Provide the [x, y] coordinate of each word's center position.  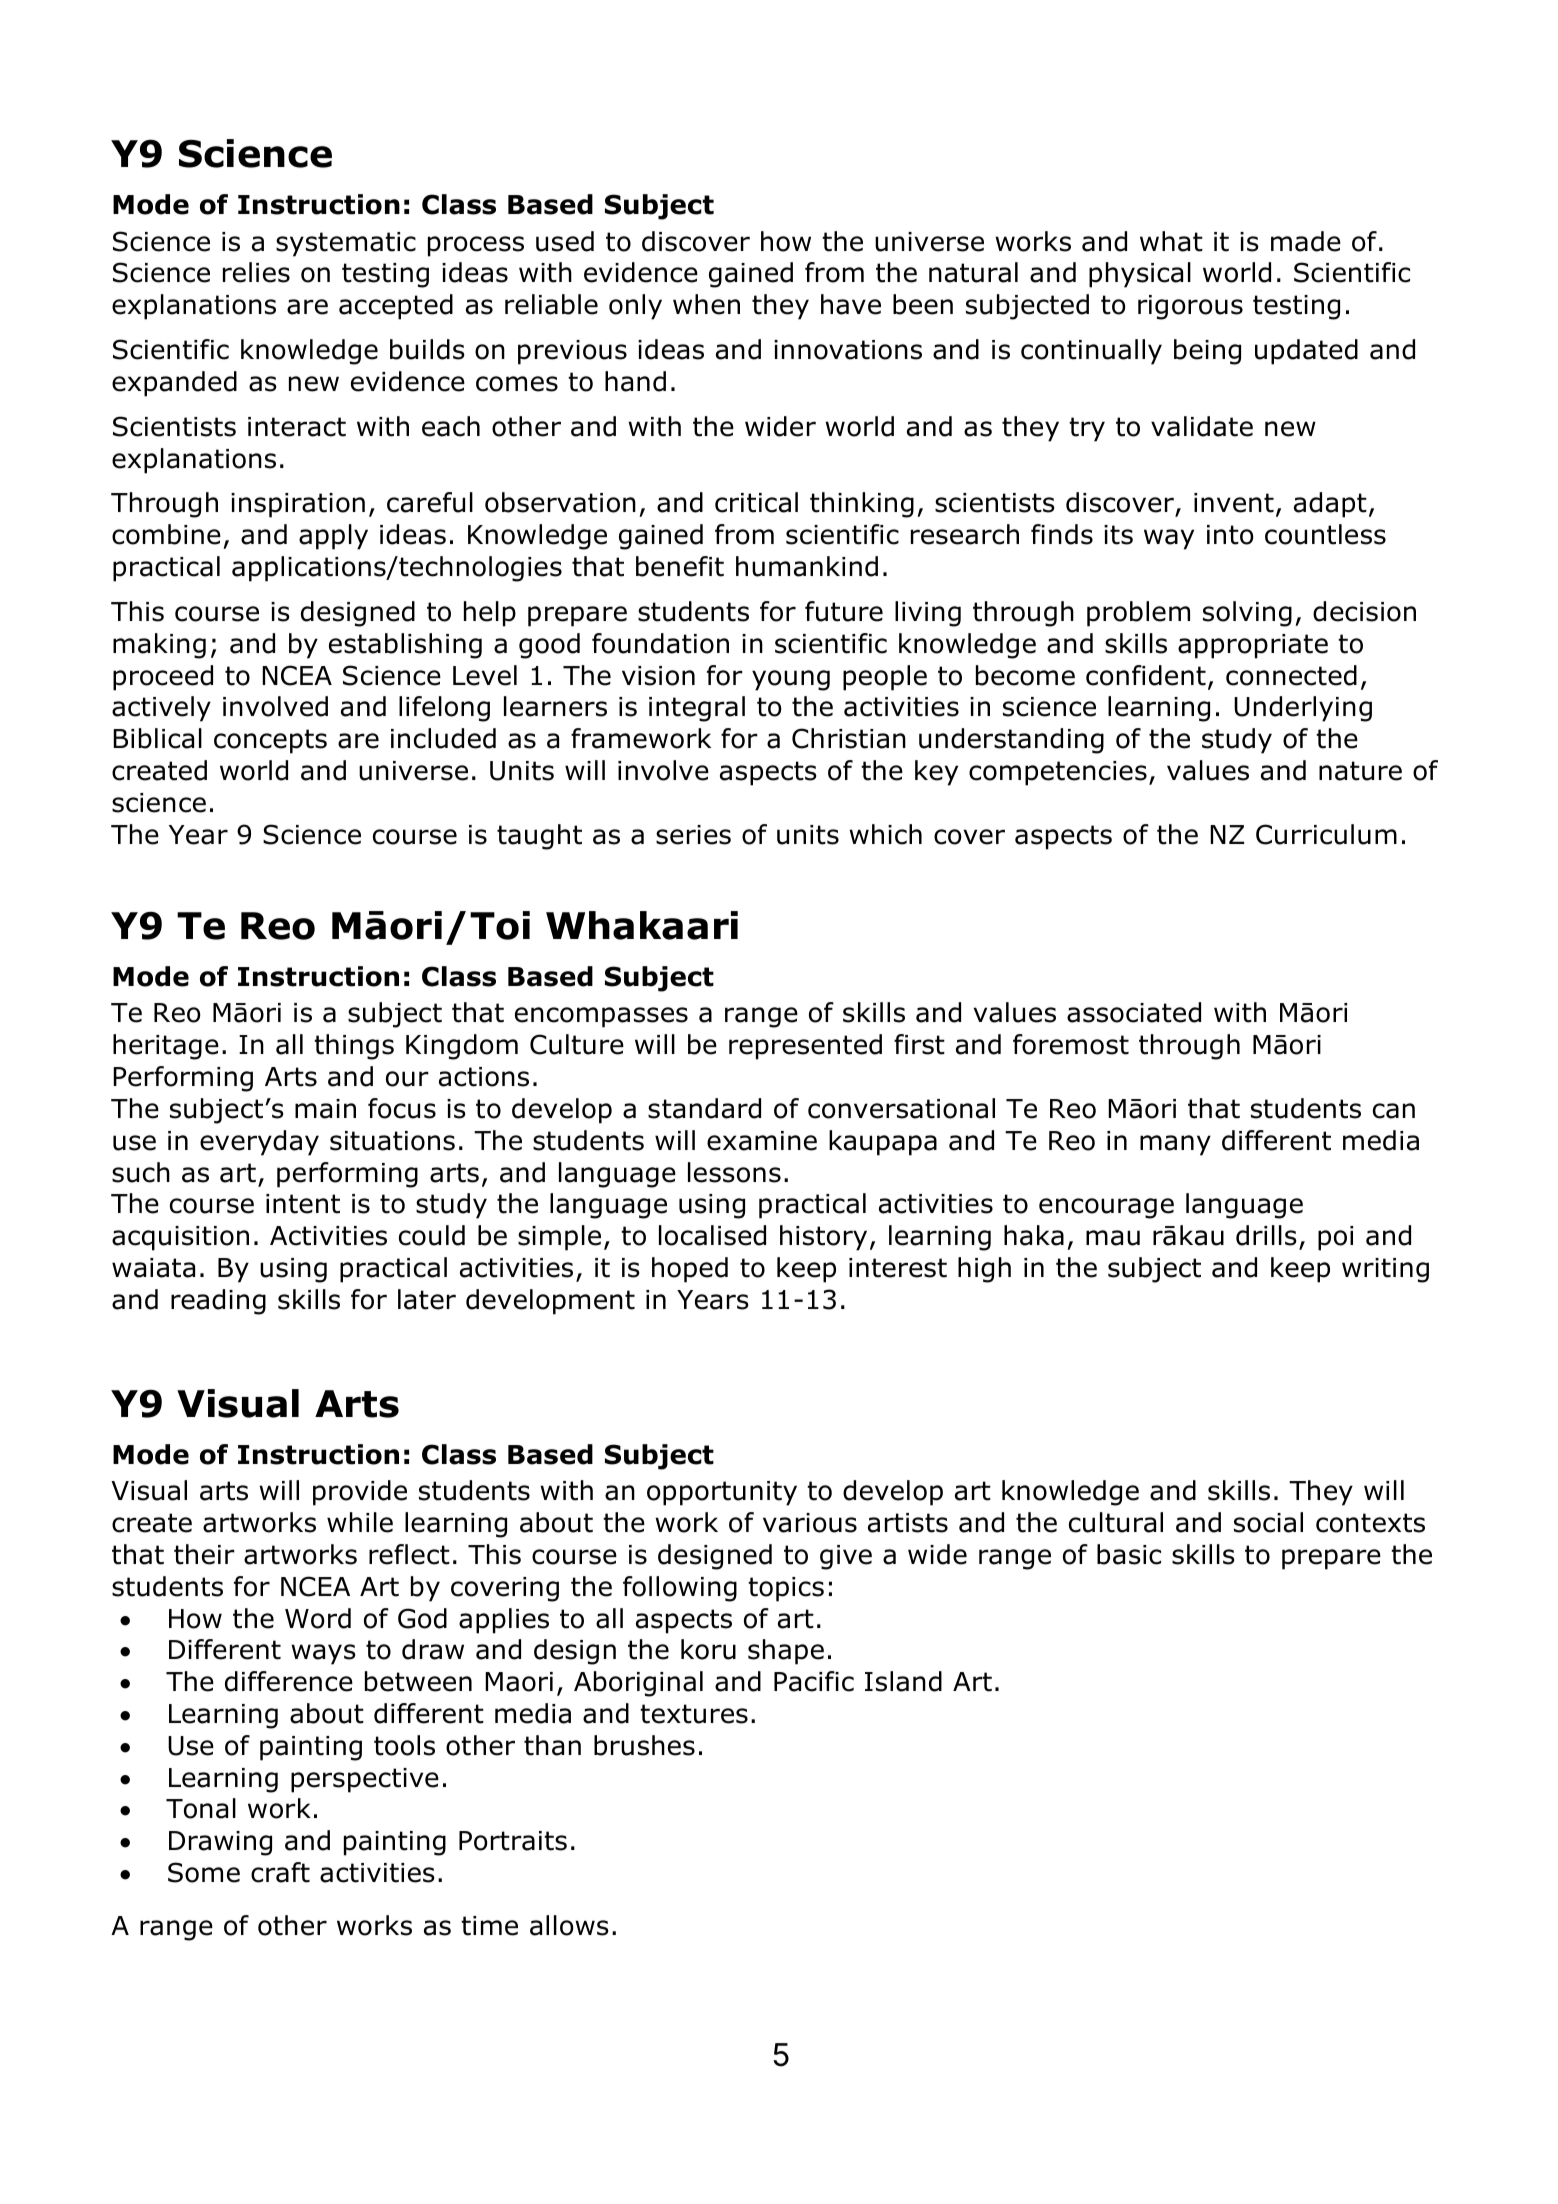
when [706, 304]
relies [256, 272]
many [1175, 1145]
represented [805, 1047]
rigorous [1190, 307]
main [325, 1109]
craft [280, 1872]
